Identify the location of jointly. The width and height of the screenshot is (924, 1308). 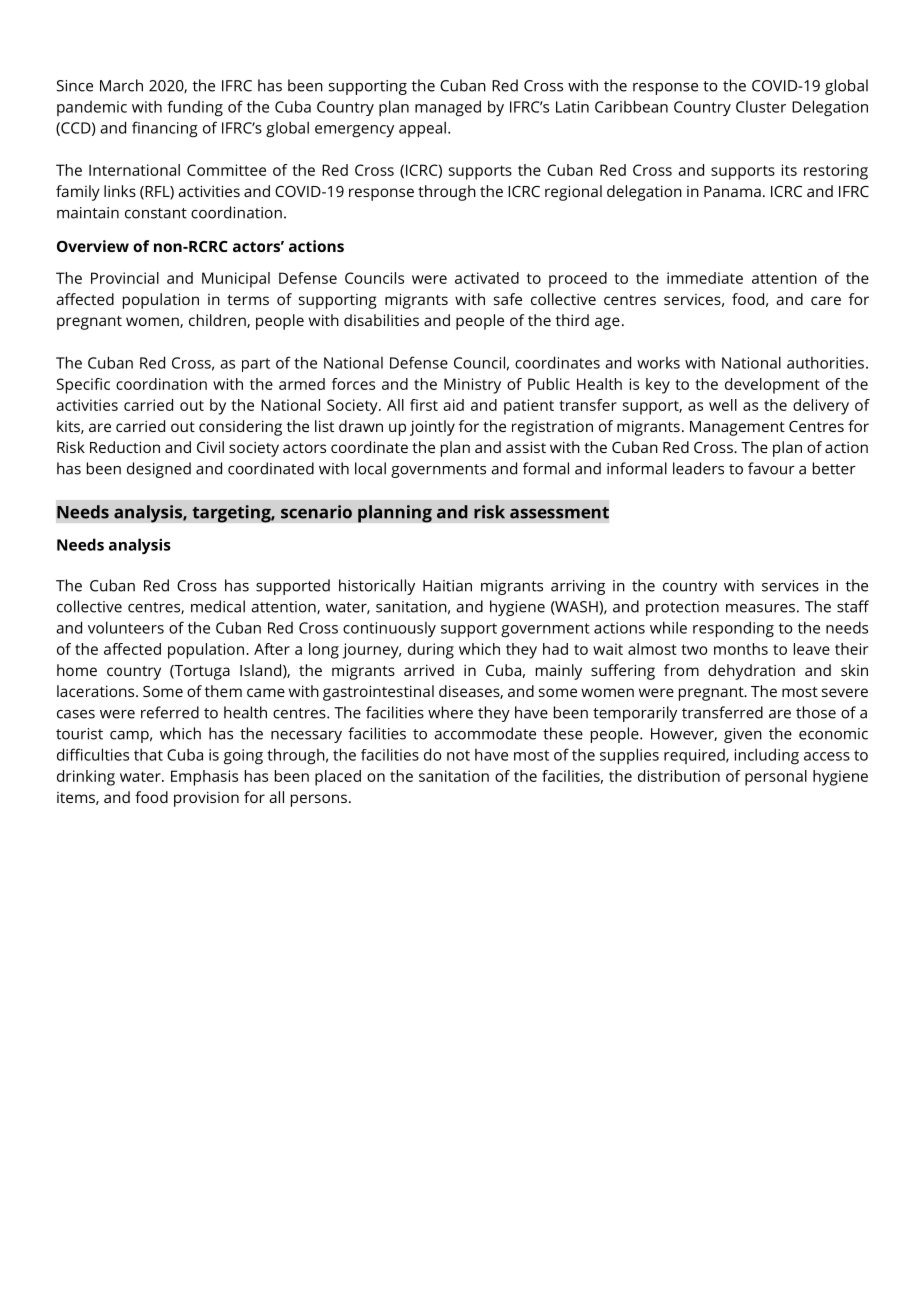
(432, 428).
